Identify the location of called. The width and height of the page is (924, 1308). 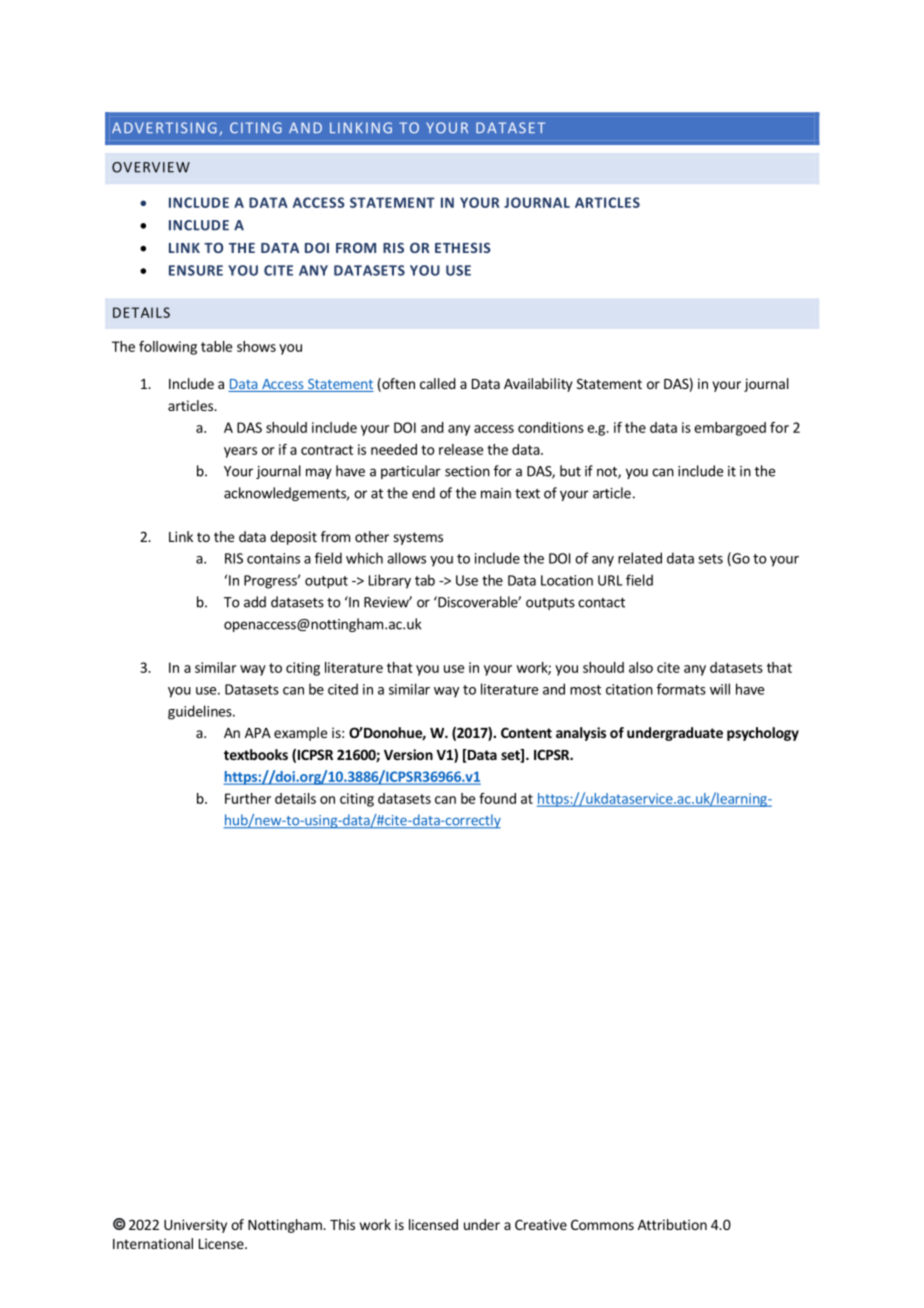
(438, 383).
